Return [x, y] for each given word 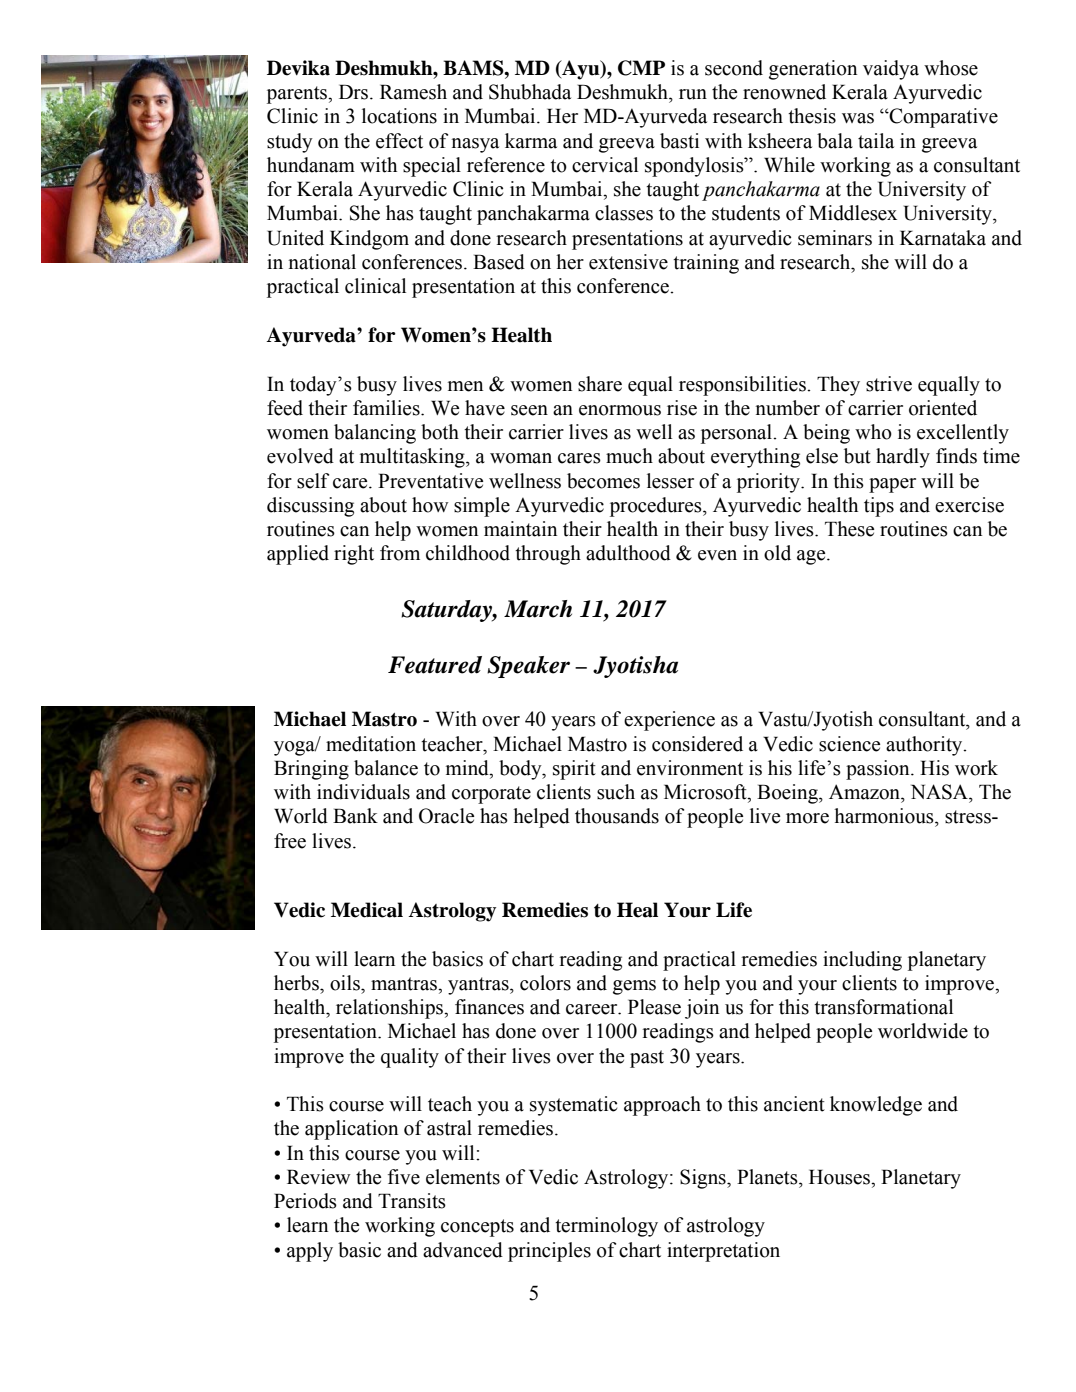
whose [951, 68]
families [387, 408]
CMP [641, 68]
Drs [355, 92]
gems [634, 987]
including [862, 961]
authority [925, 746]
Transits [412, 1201]
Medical [367, 910]
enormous [620, 410]
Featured [435, 665]
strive [889, 384]
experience [669, 721]
